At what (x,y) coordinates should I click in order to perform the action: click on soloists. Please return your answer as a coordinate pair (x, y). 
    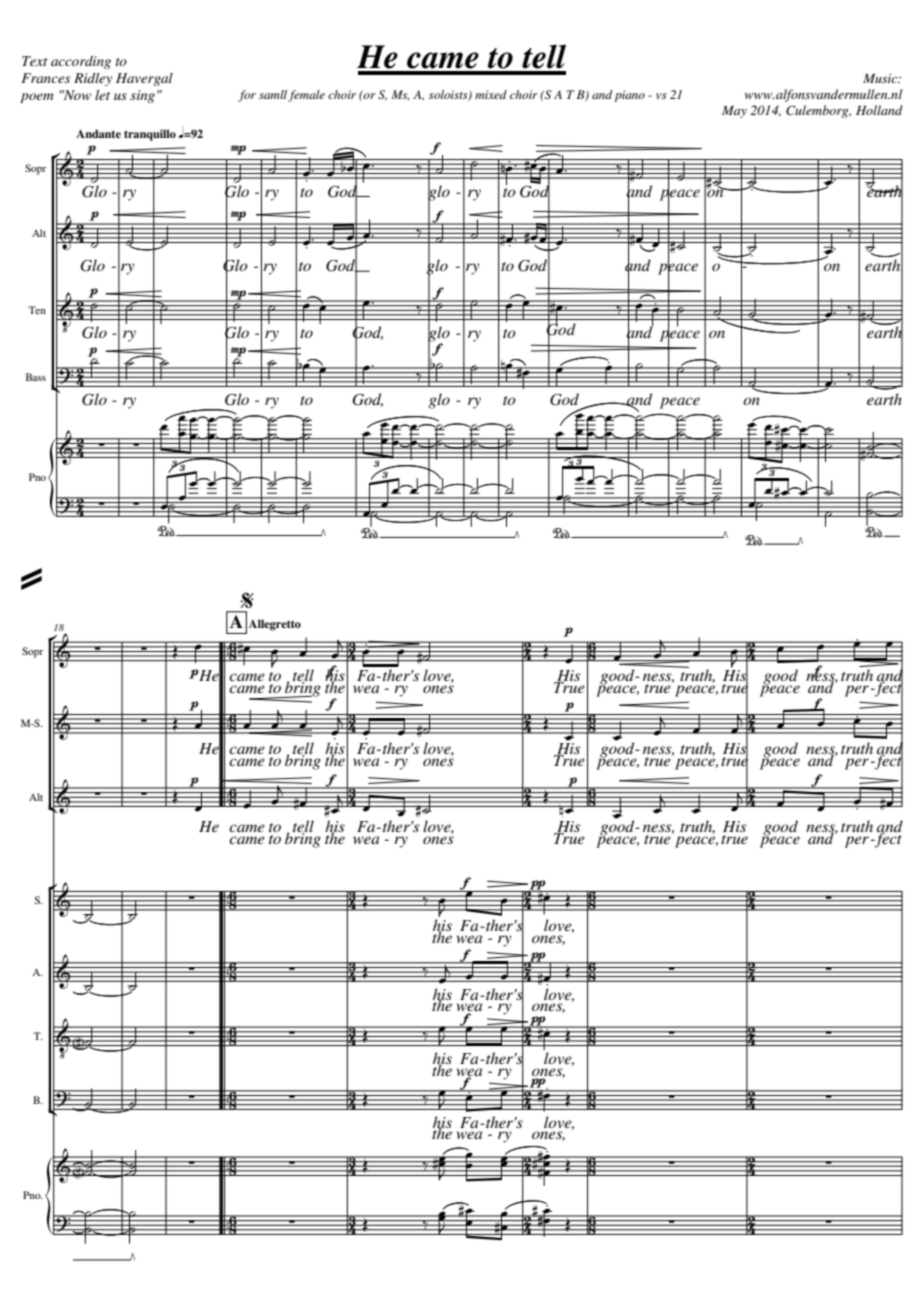
    Looking at the image, I should click on (449, 95).
